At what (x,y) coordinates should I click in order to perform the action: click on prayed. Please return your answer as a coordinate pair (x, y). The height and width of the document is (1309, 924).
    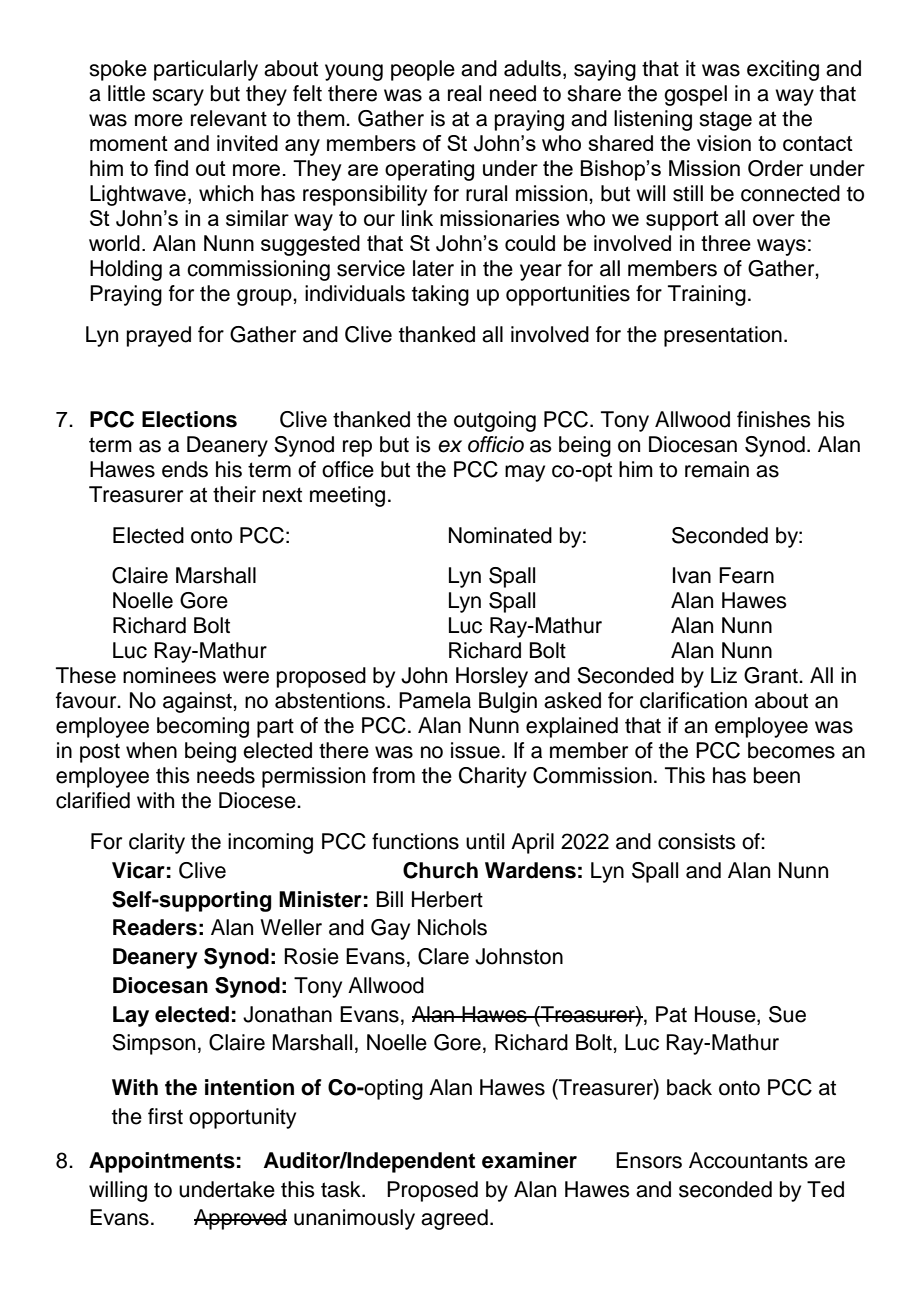
    Looking at the image, I should click on (159, 336).
